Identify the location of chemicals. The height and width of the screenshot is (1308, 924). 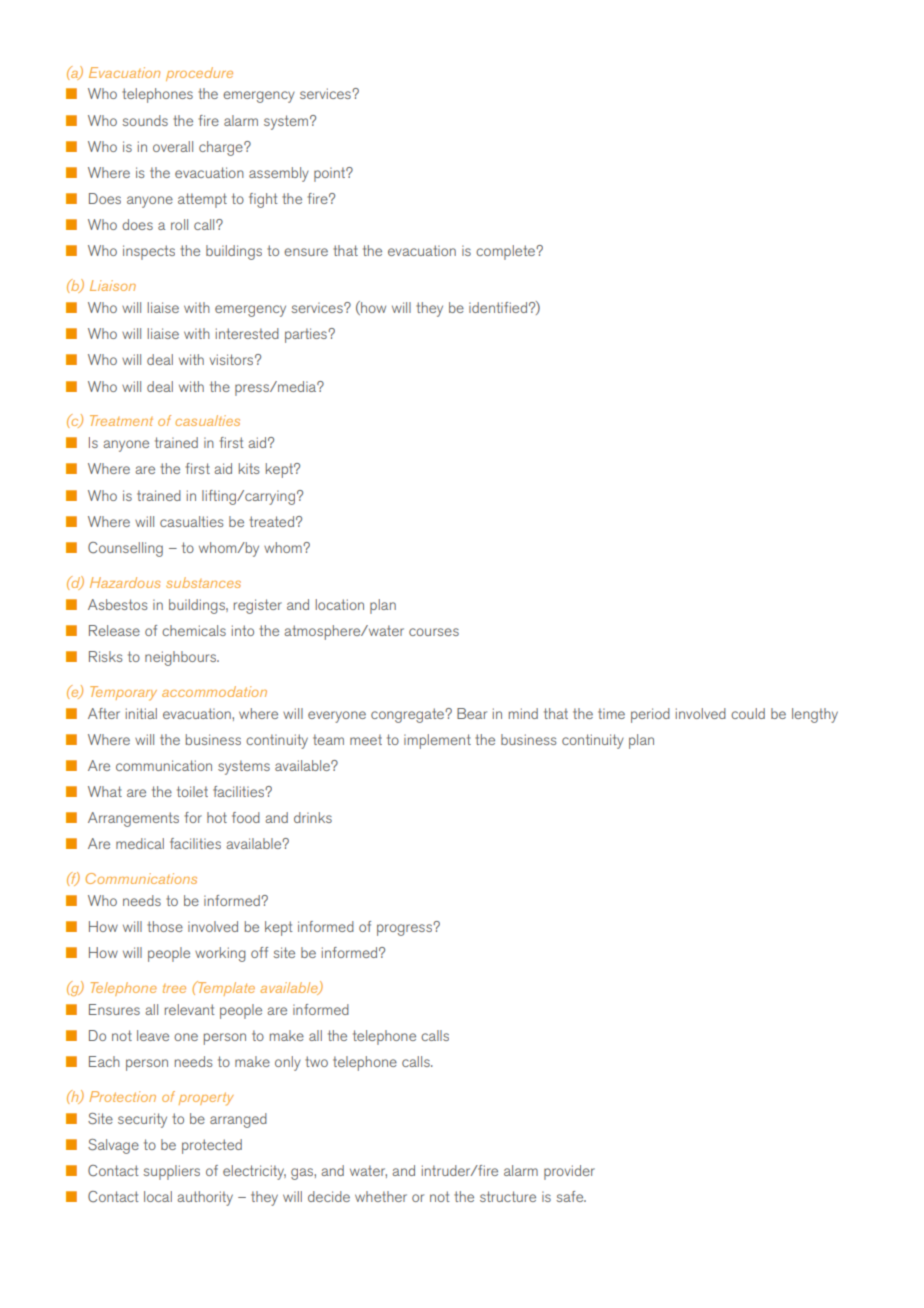
(194, 630).
